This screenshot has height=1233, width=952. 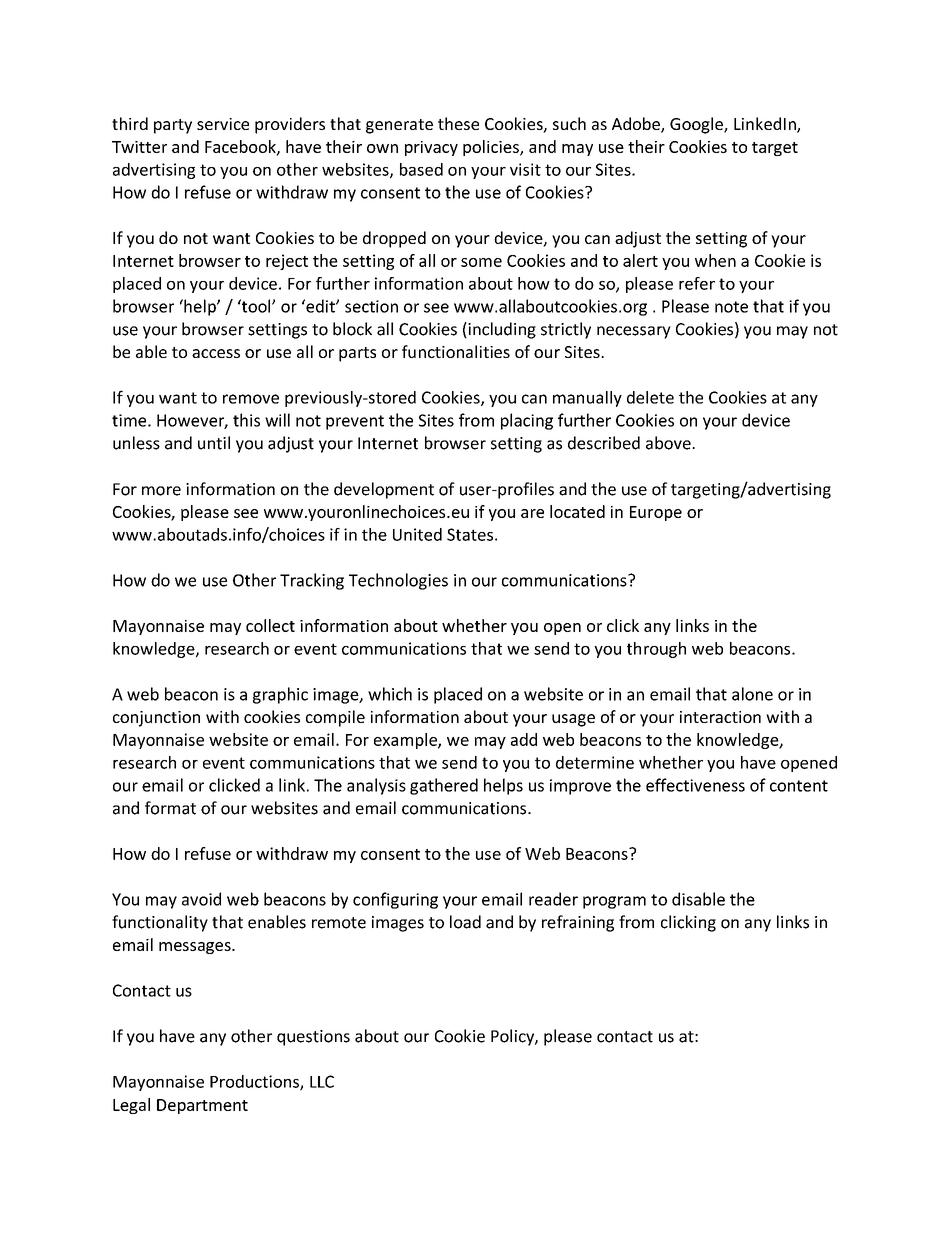 I want to click on policies, so click(x=492, y=148).
